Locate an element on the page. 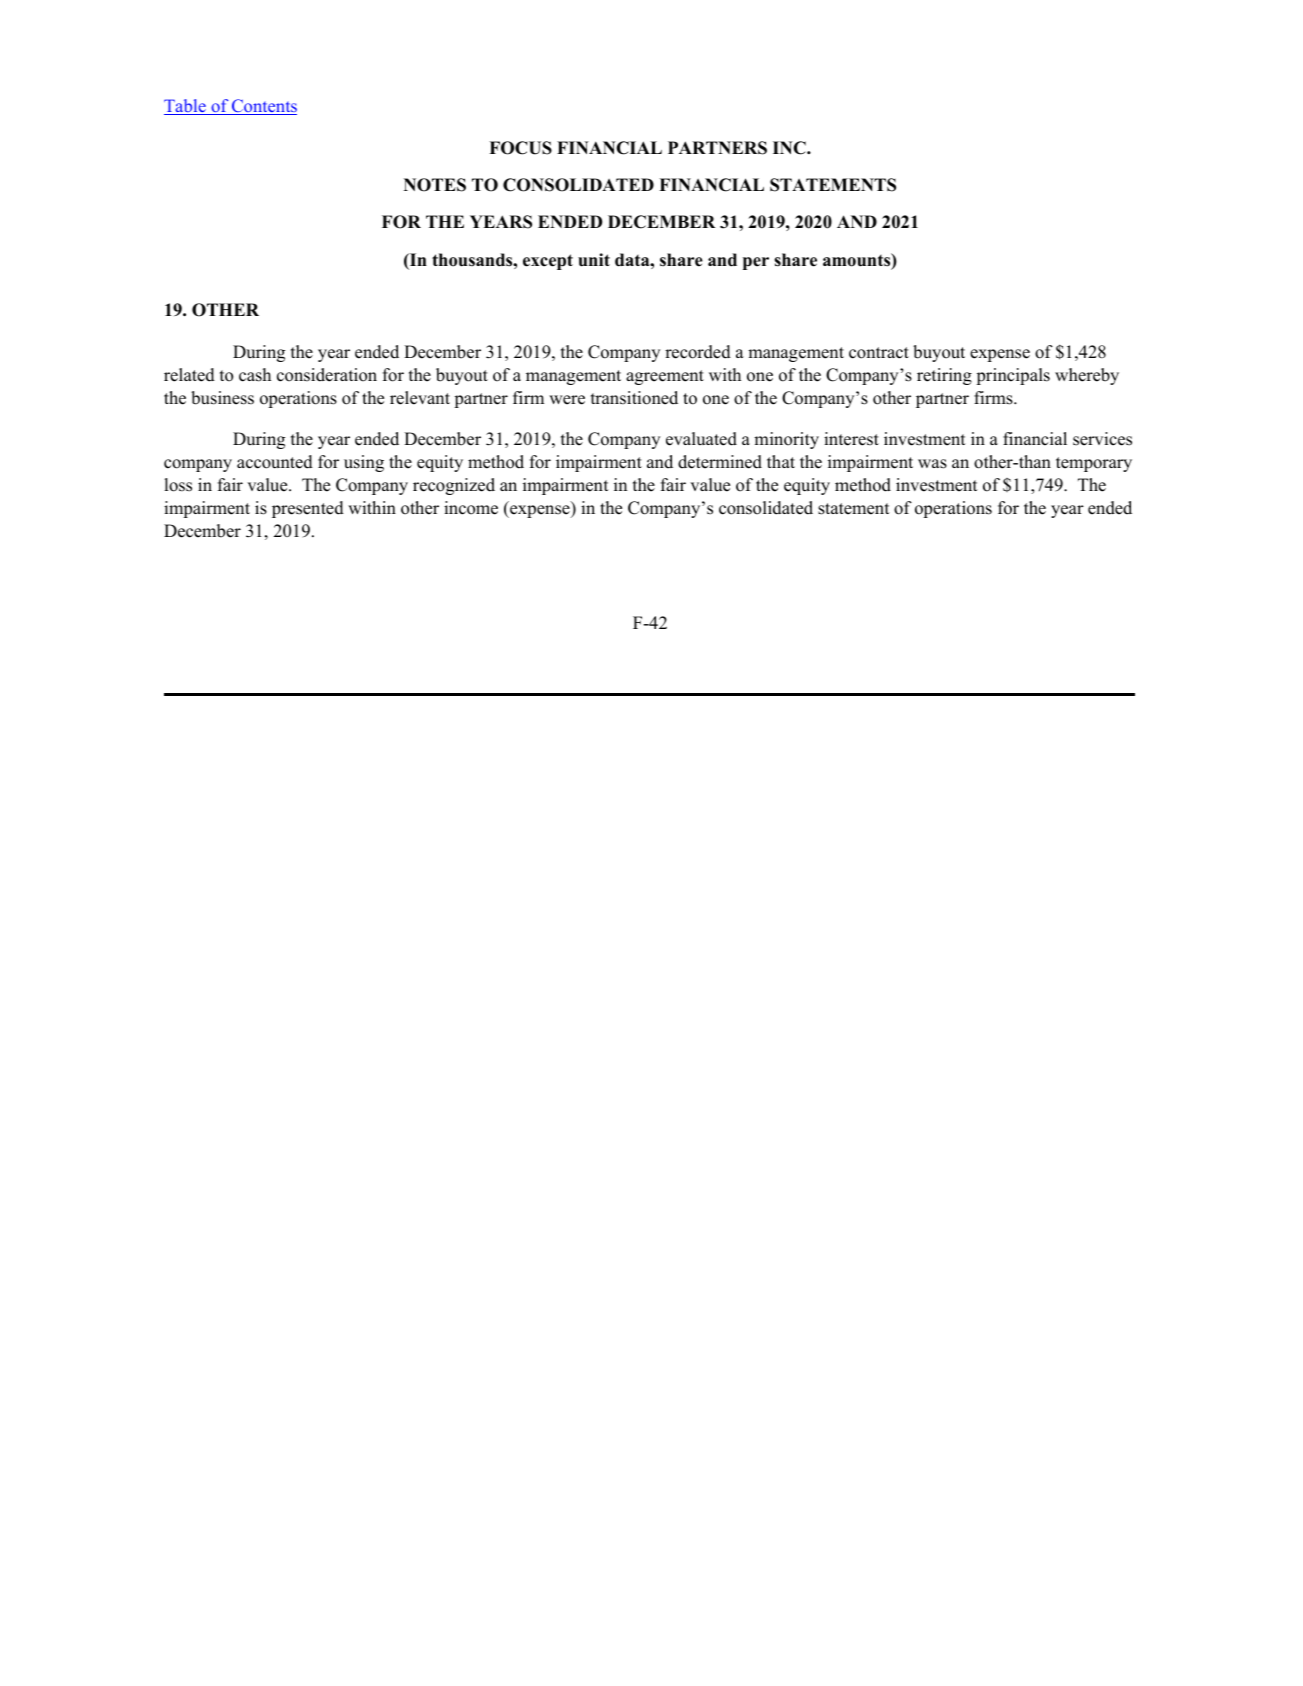 This page has width=1303, height=1686. agreement is located at coordinates (665, 377).
